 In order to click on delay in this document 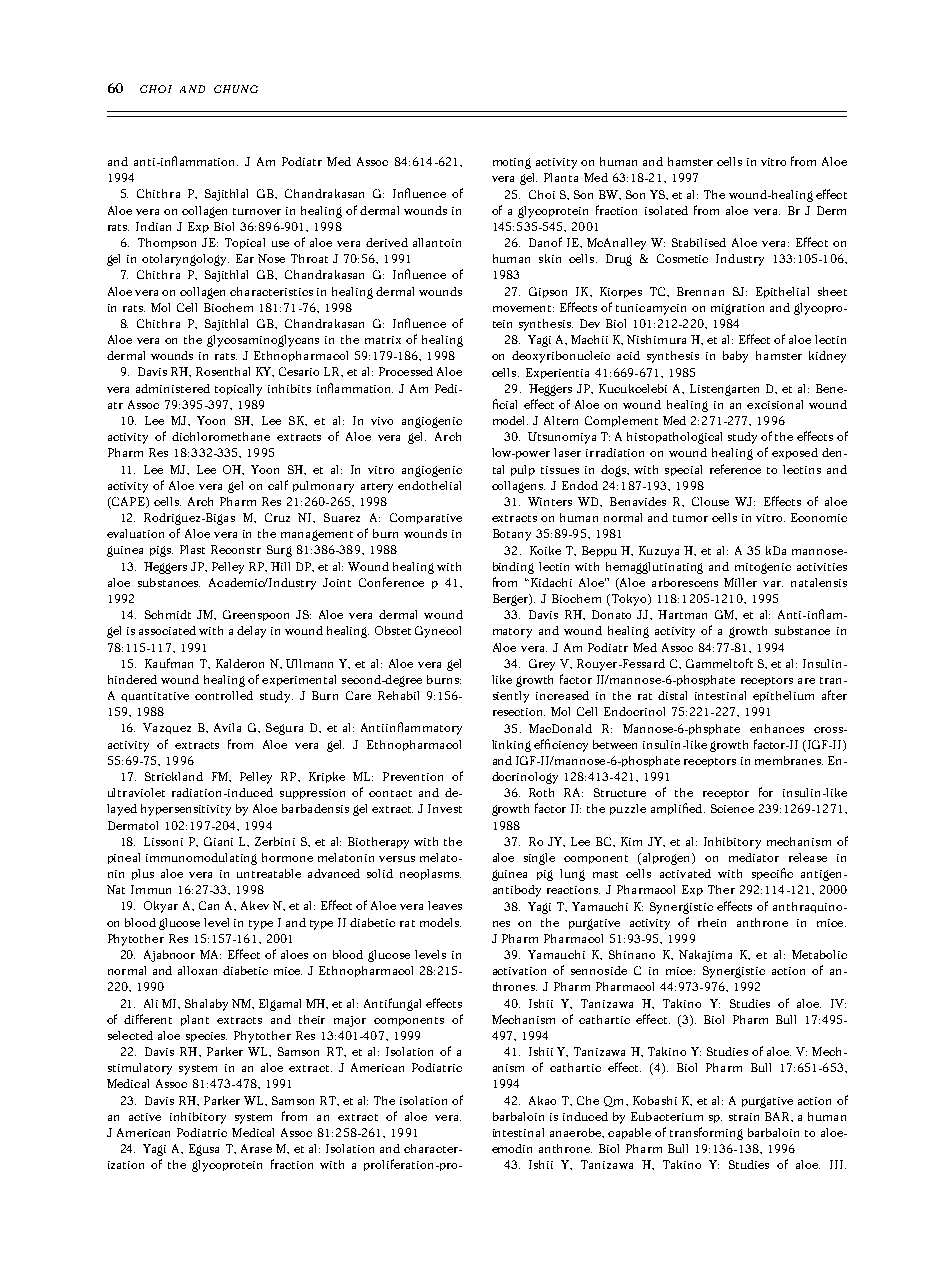, I will do `click(251, 632)`.
